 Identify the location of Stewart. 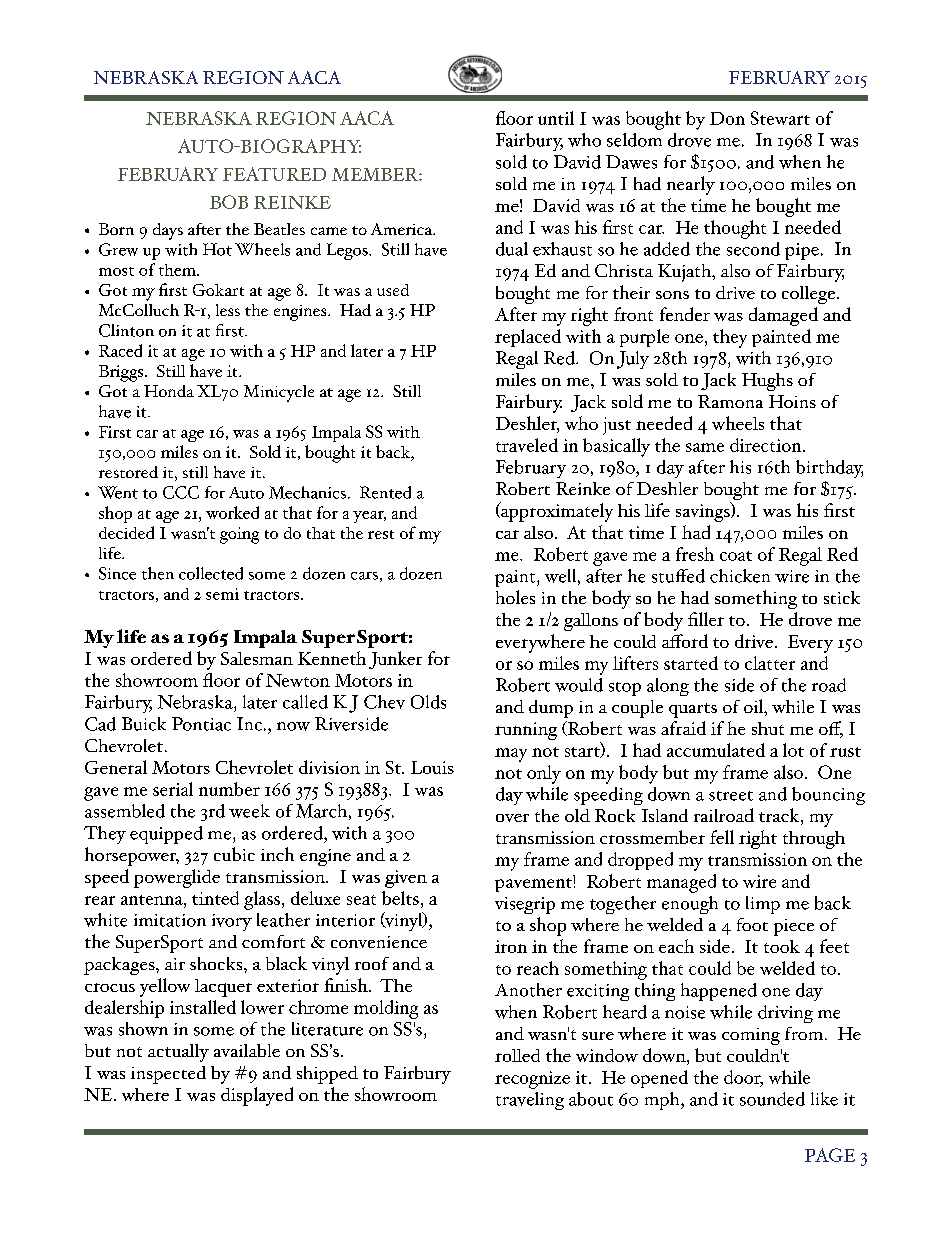
(780, 118).
